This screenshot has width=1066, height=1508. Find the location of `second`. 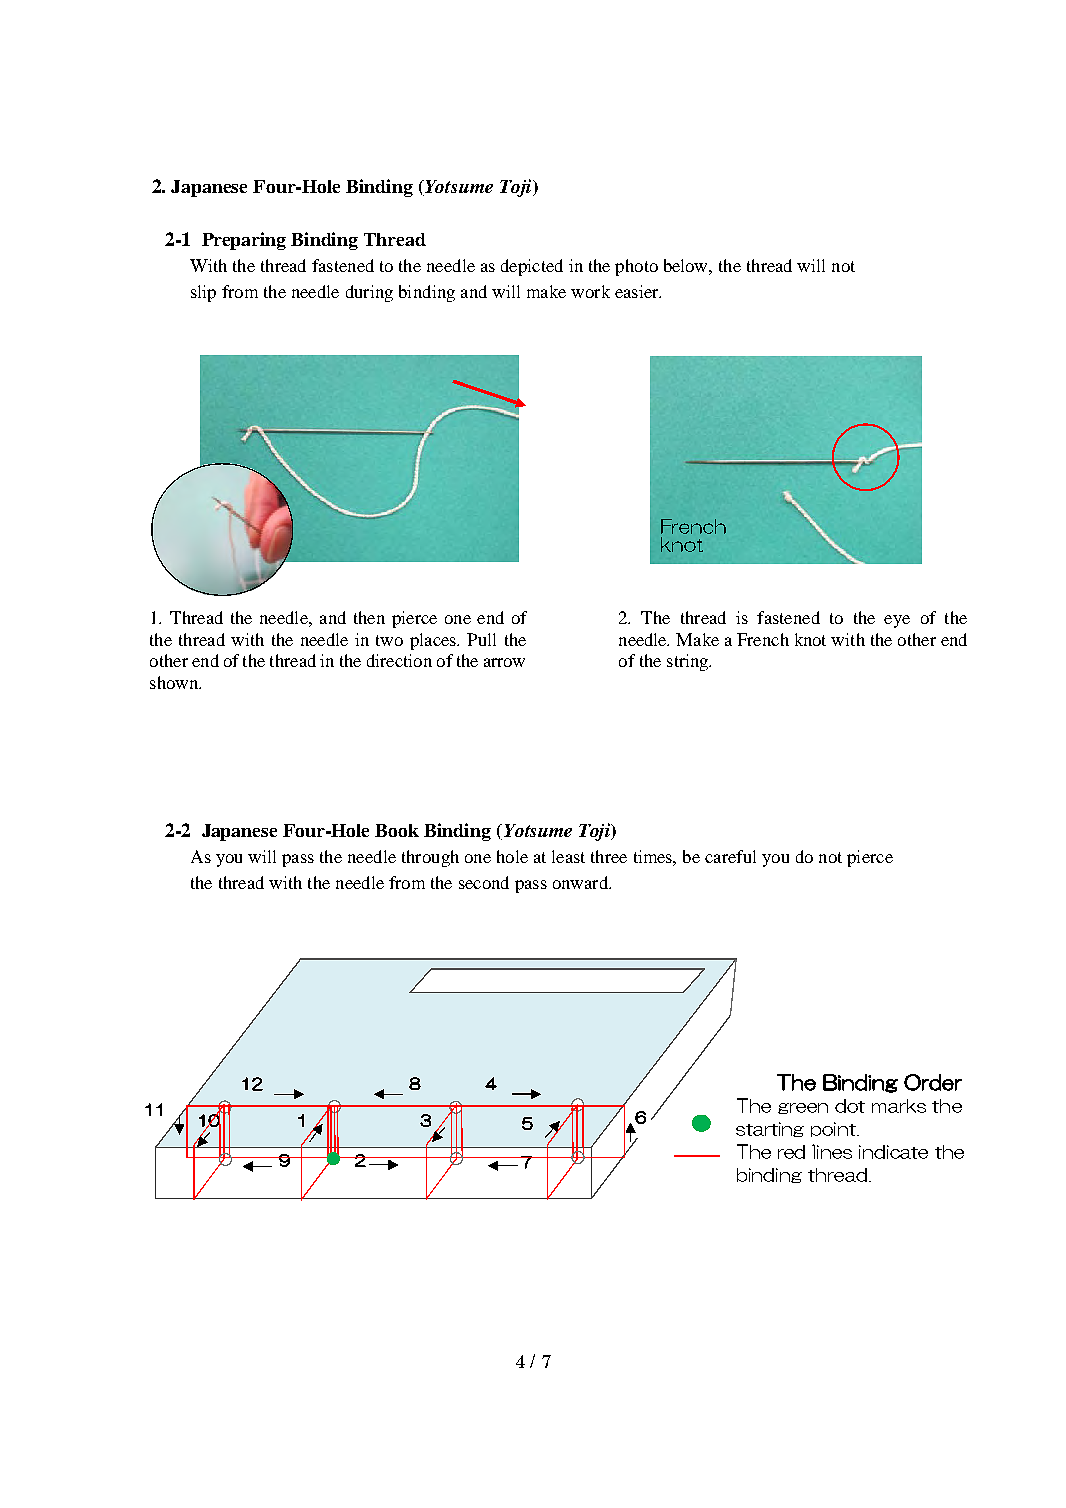

second is located at coordinates (484, 882).
